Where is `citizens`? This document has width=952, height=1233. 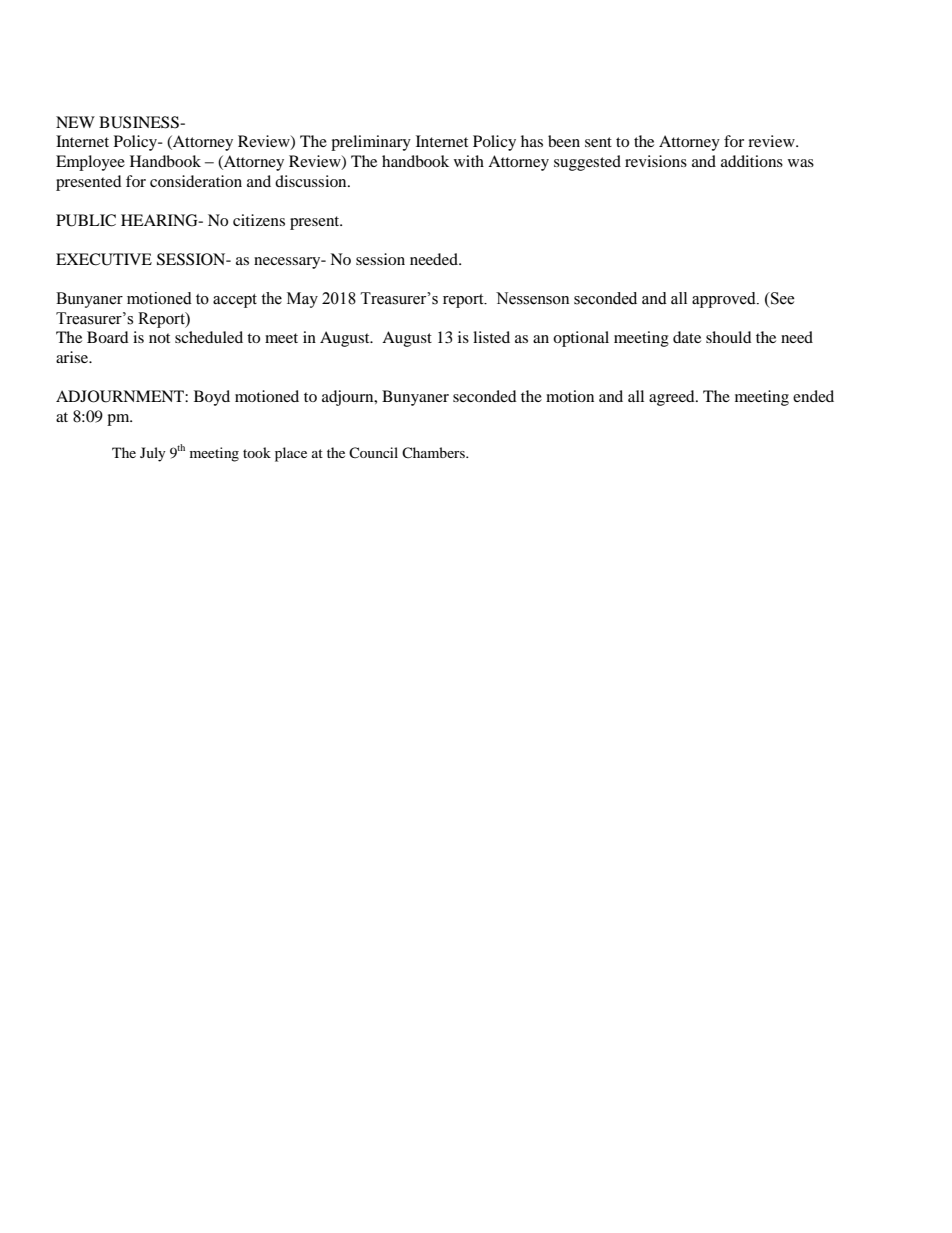 citizens is located at coordinates (259, 220).
